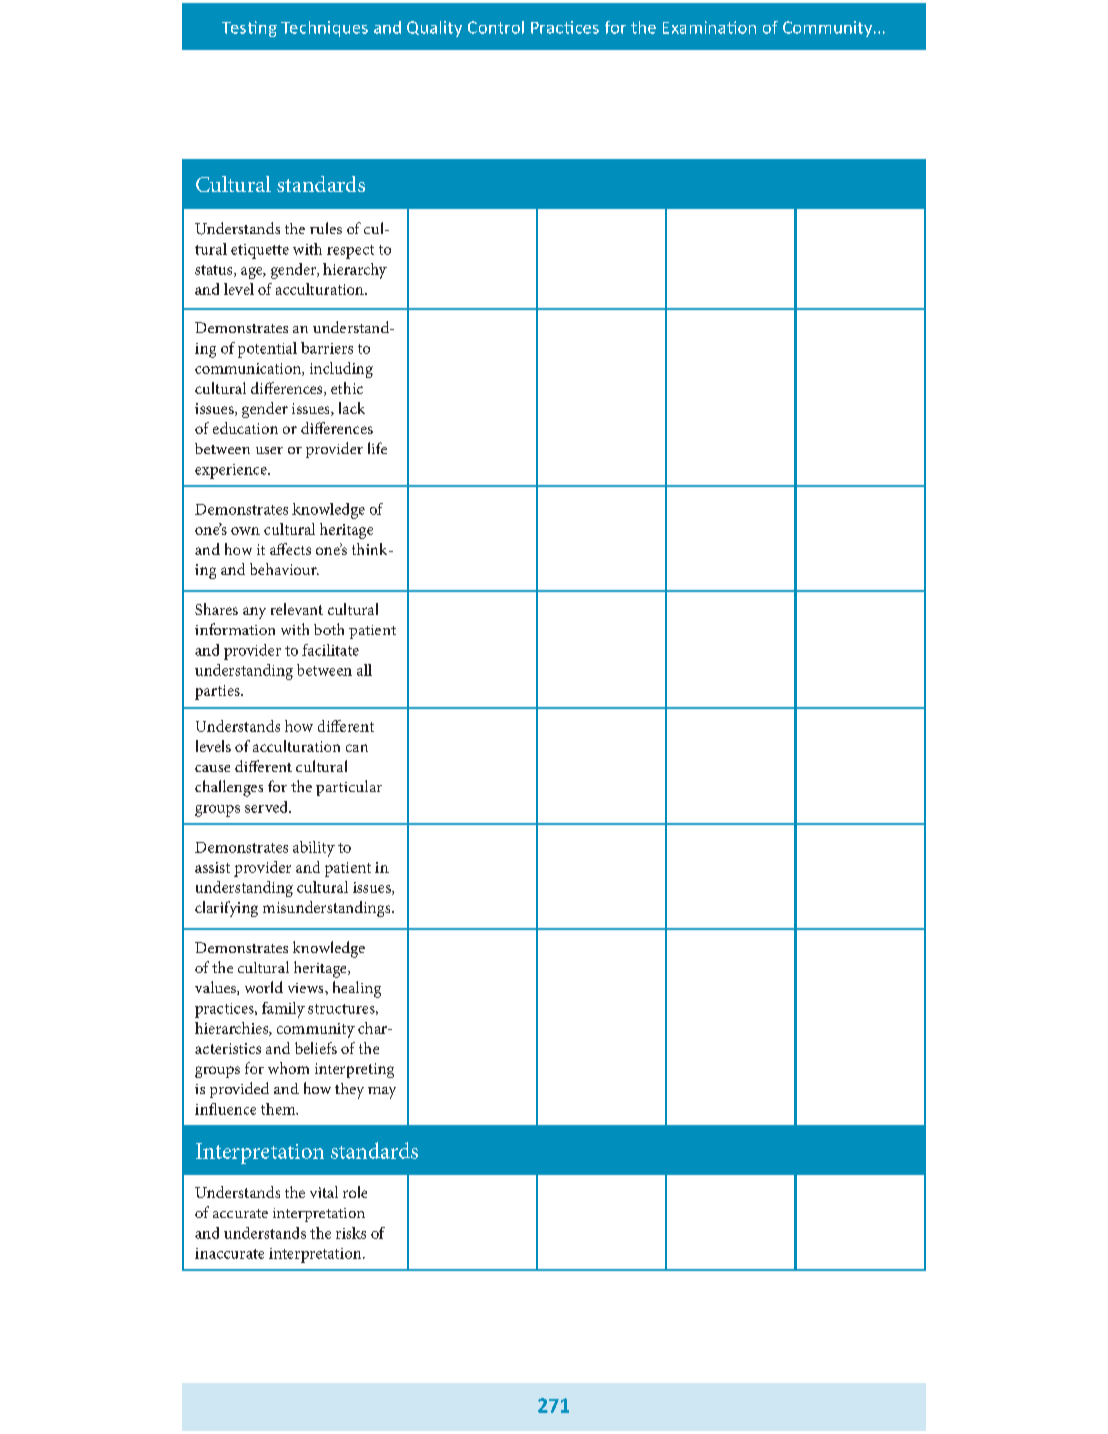  I want to click on role, so click(355, 1192).
